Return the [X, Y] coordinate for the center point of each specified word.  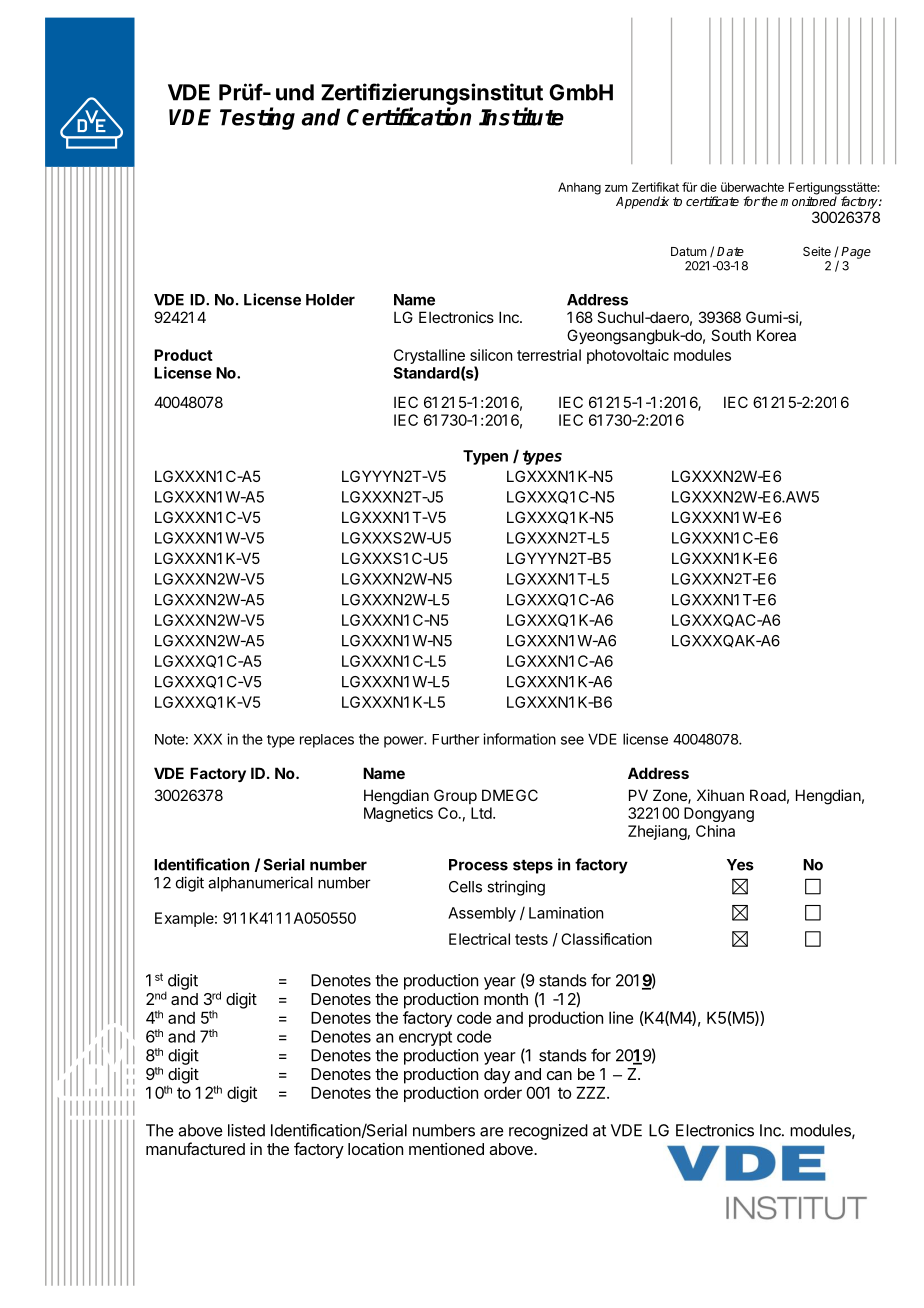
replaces [327, 741]
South [731, 335]
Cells [465, 887]
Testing [257, 118]
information [519, 739]
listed [246, 1130]
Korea [776, 335]
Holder [330, 300]
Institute [521, 116]
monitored [808, 201]
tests [531, 939]
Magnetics [398, 814]
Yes [740, 865]
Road [768, 795]
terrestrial [549, 355]
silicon [491, 355]
